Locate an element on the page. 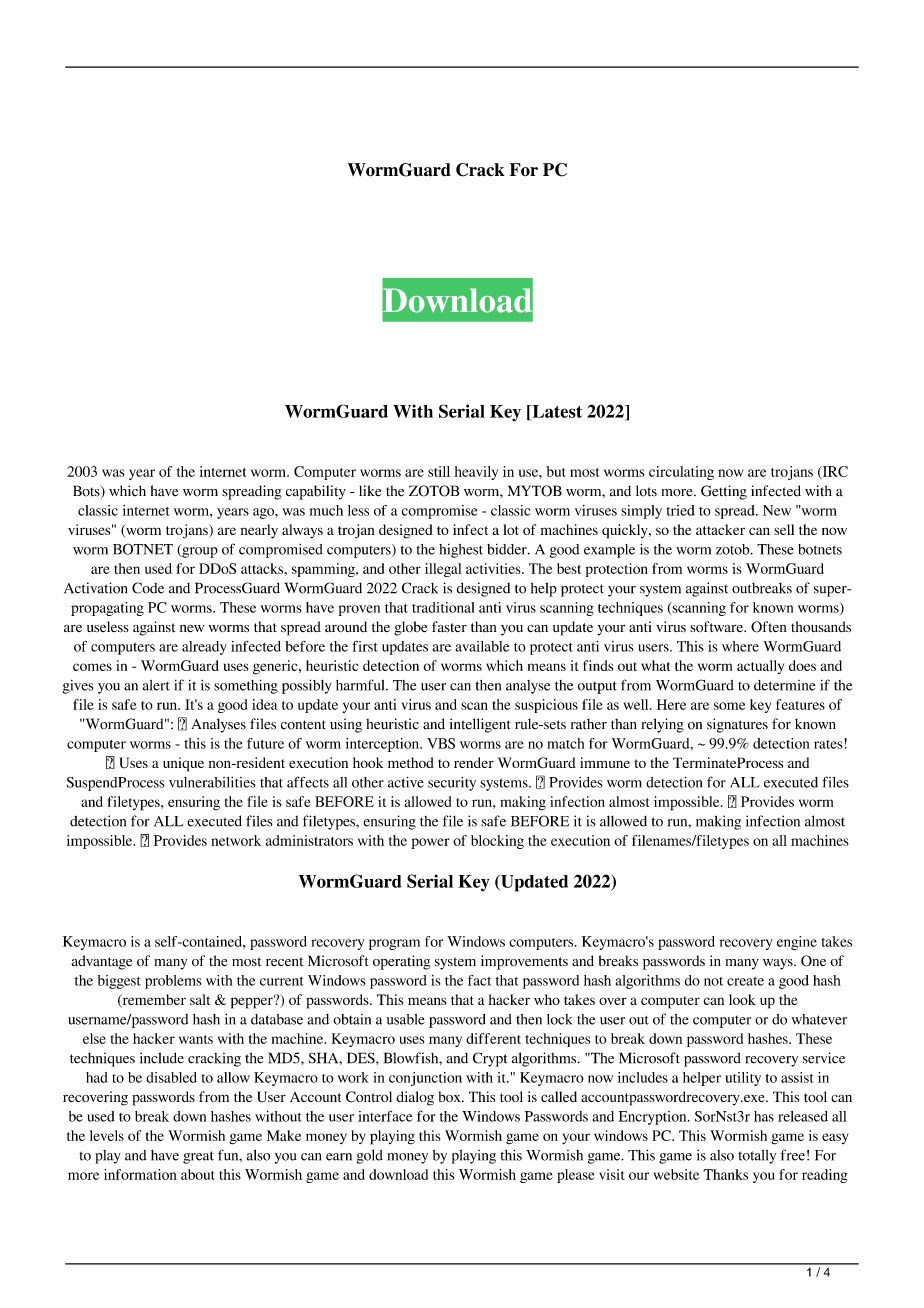 The width and height of the document is (924, 1308). totally is located at coordinates (757, 1157).
